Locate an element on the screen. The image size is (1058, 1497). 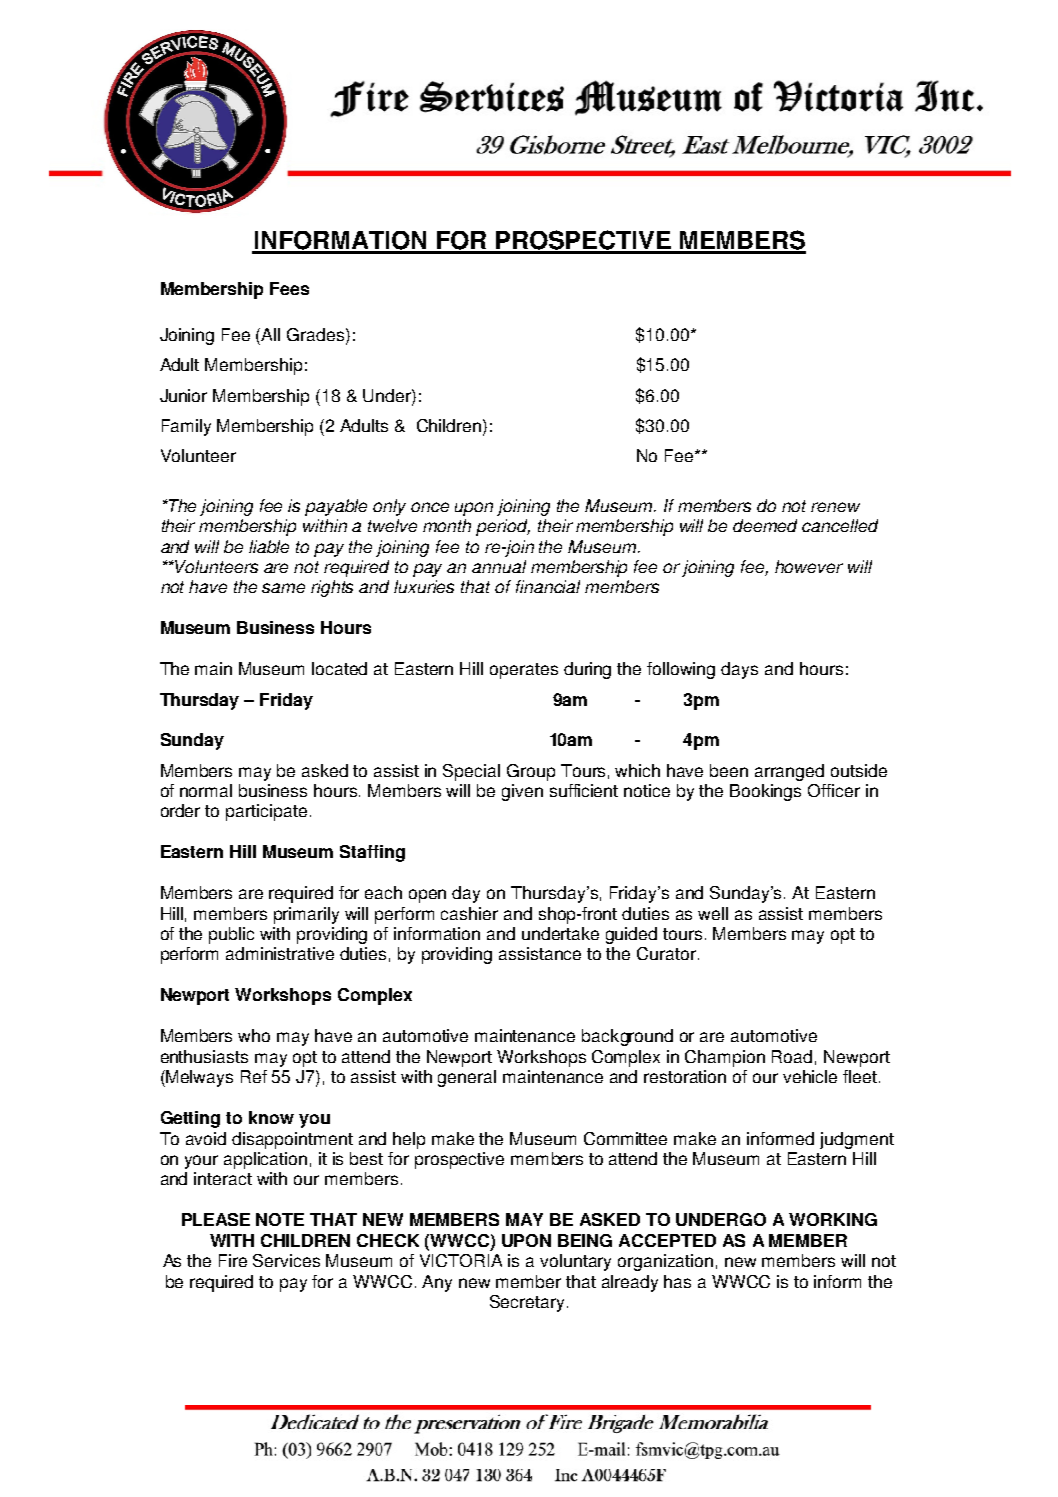
Fees is located at coordinates (289, 288).
